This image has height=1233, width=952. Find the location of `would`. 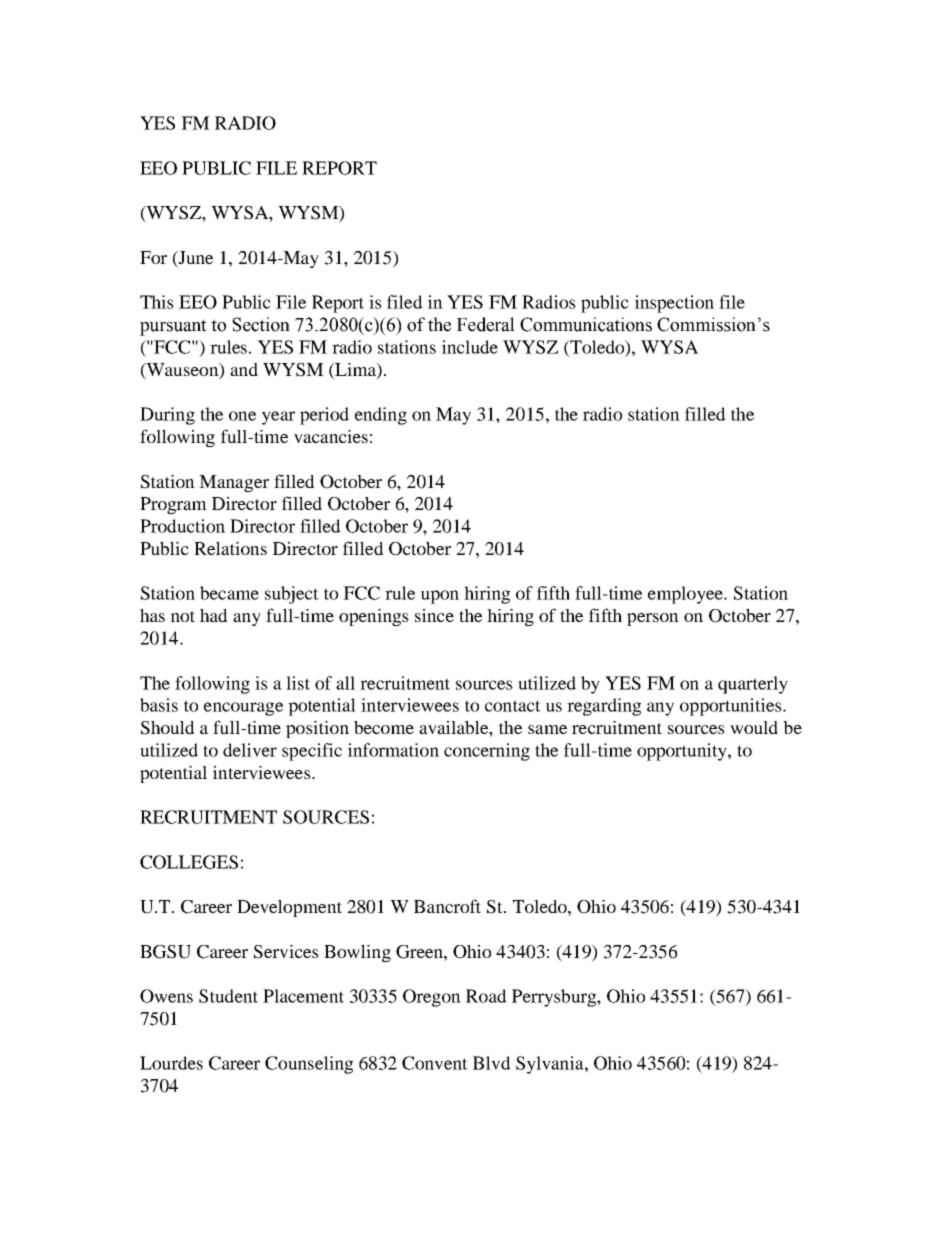

would is located at coordinates (754, 727).
